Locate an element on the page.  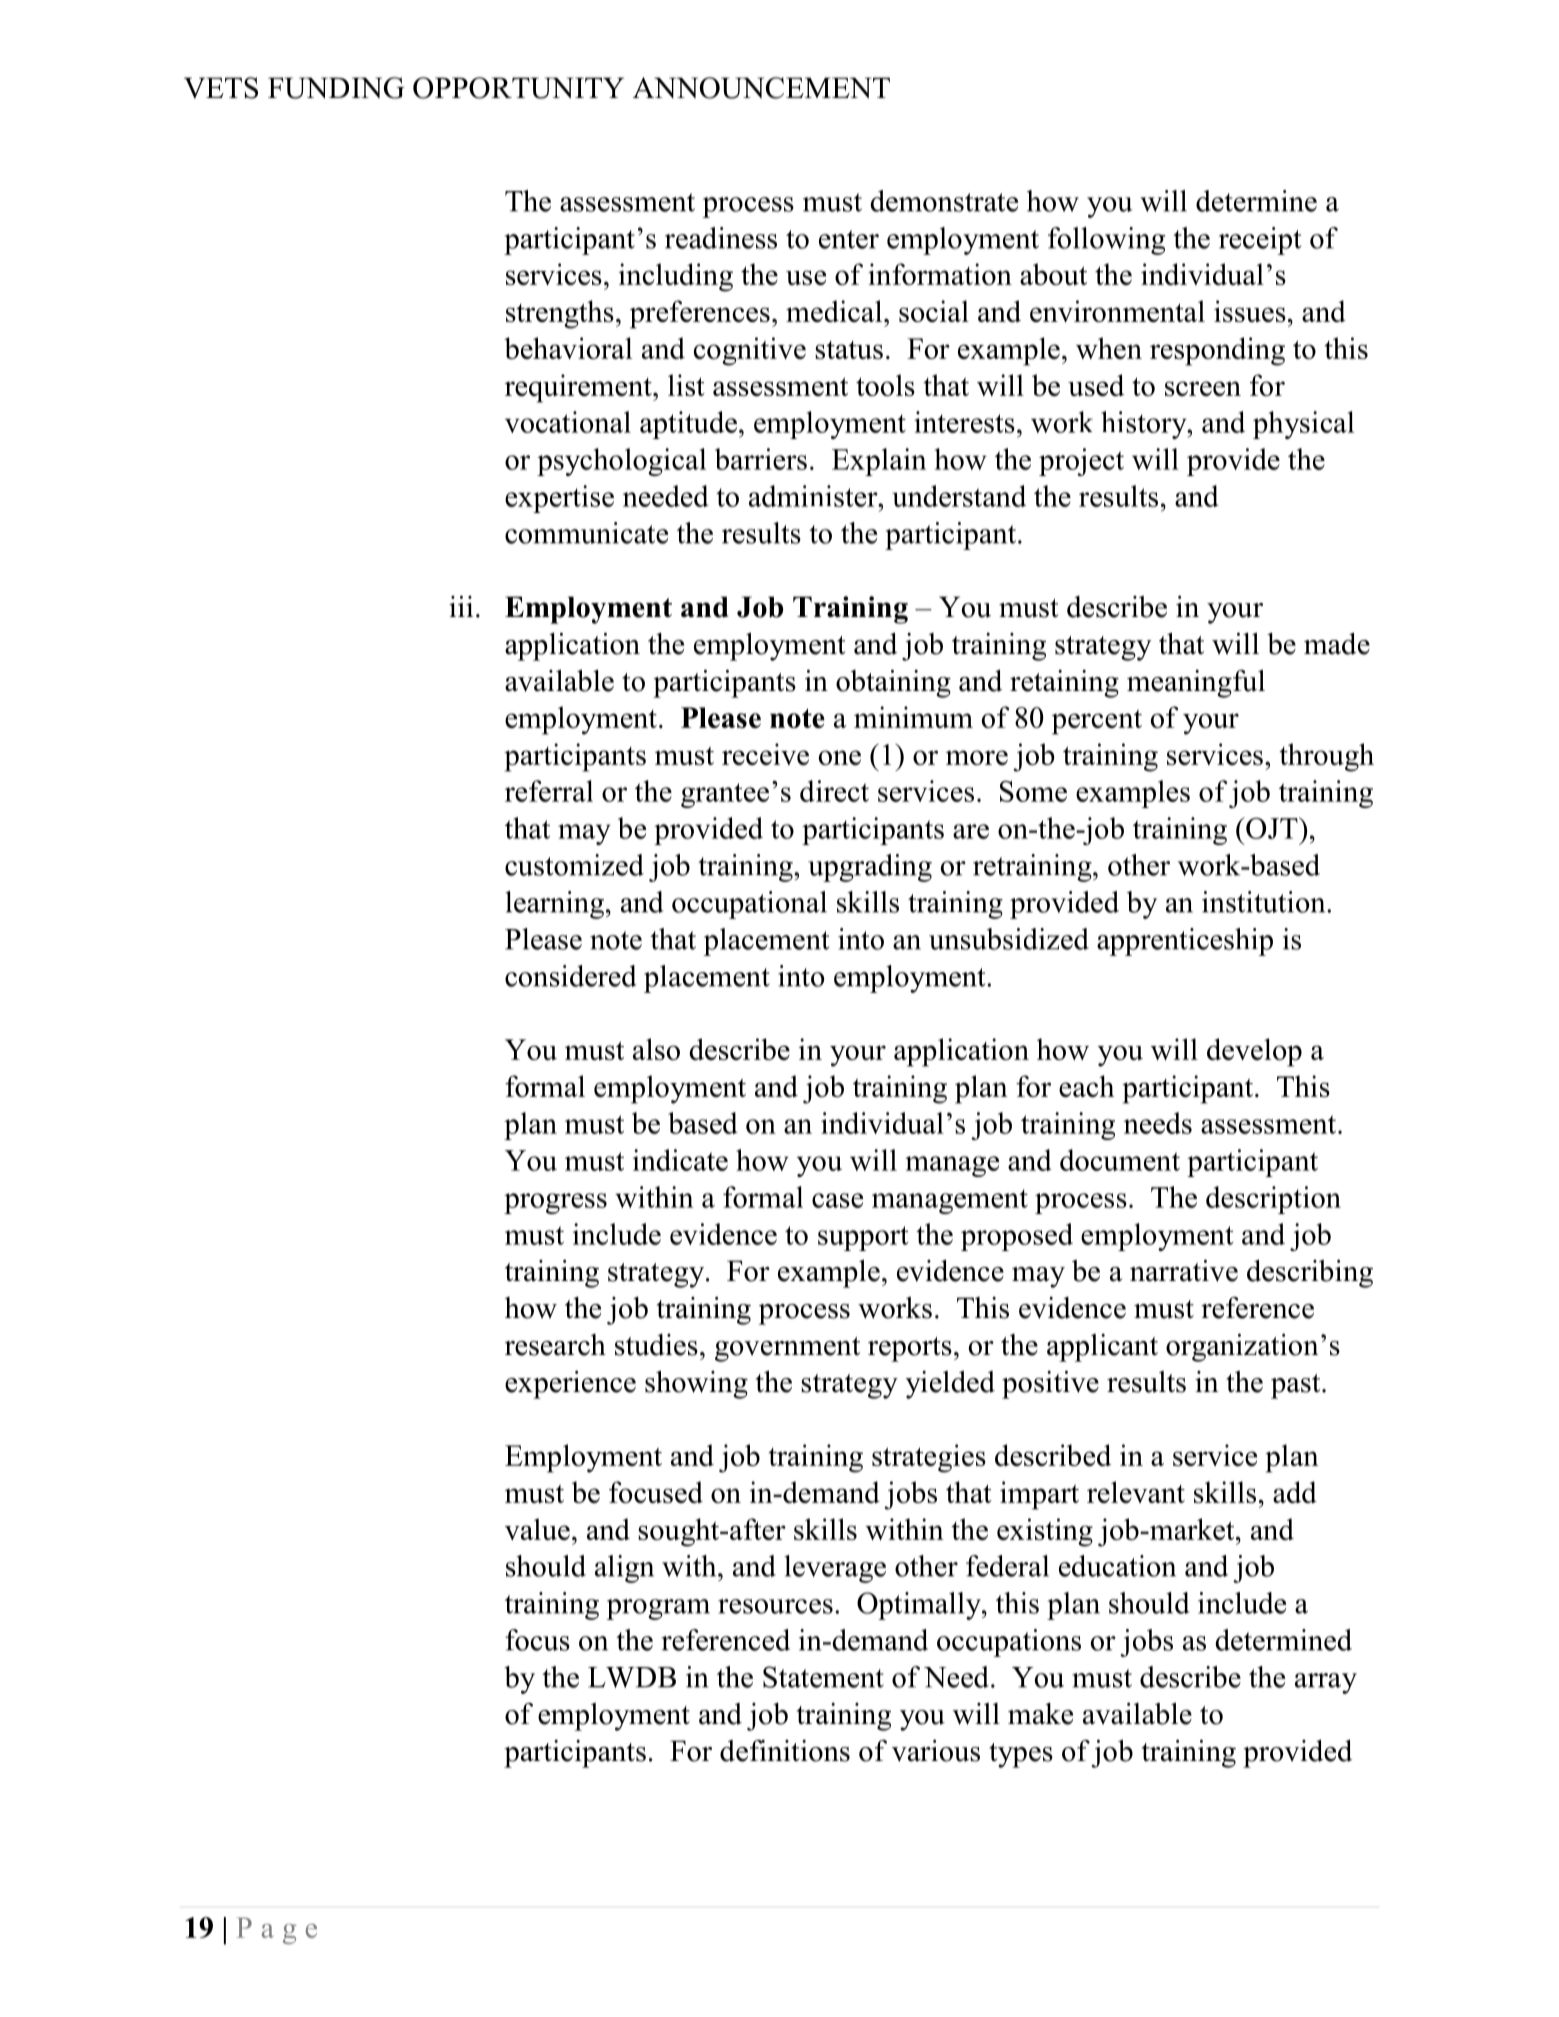
government is located at coordinates (787, 1349).
